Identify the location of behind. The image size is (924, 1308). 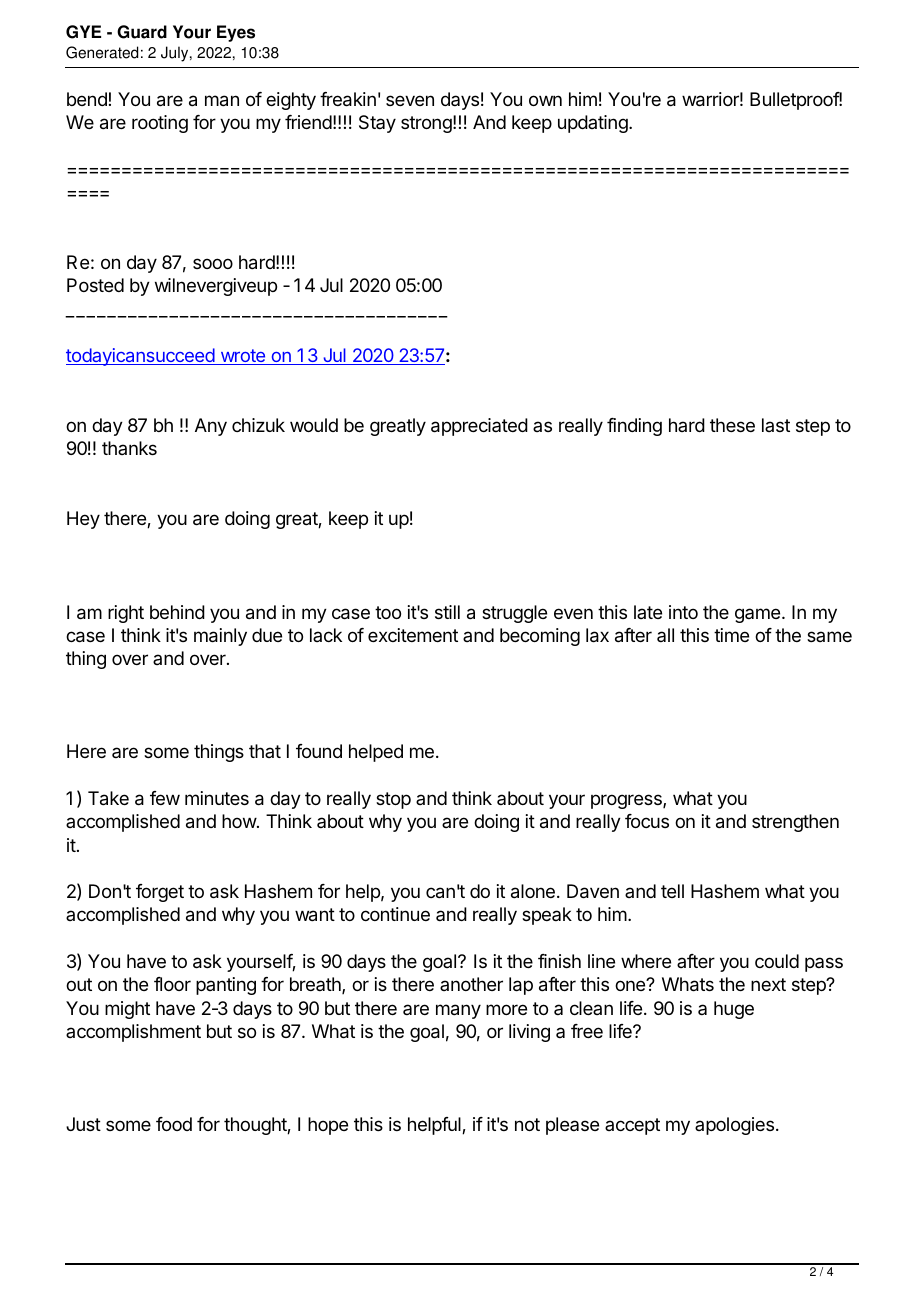
(177, 612).
